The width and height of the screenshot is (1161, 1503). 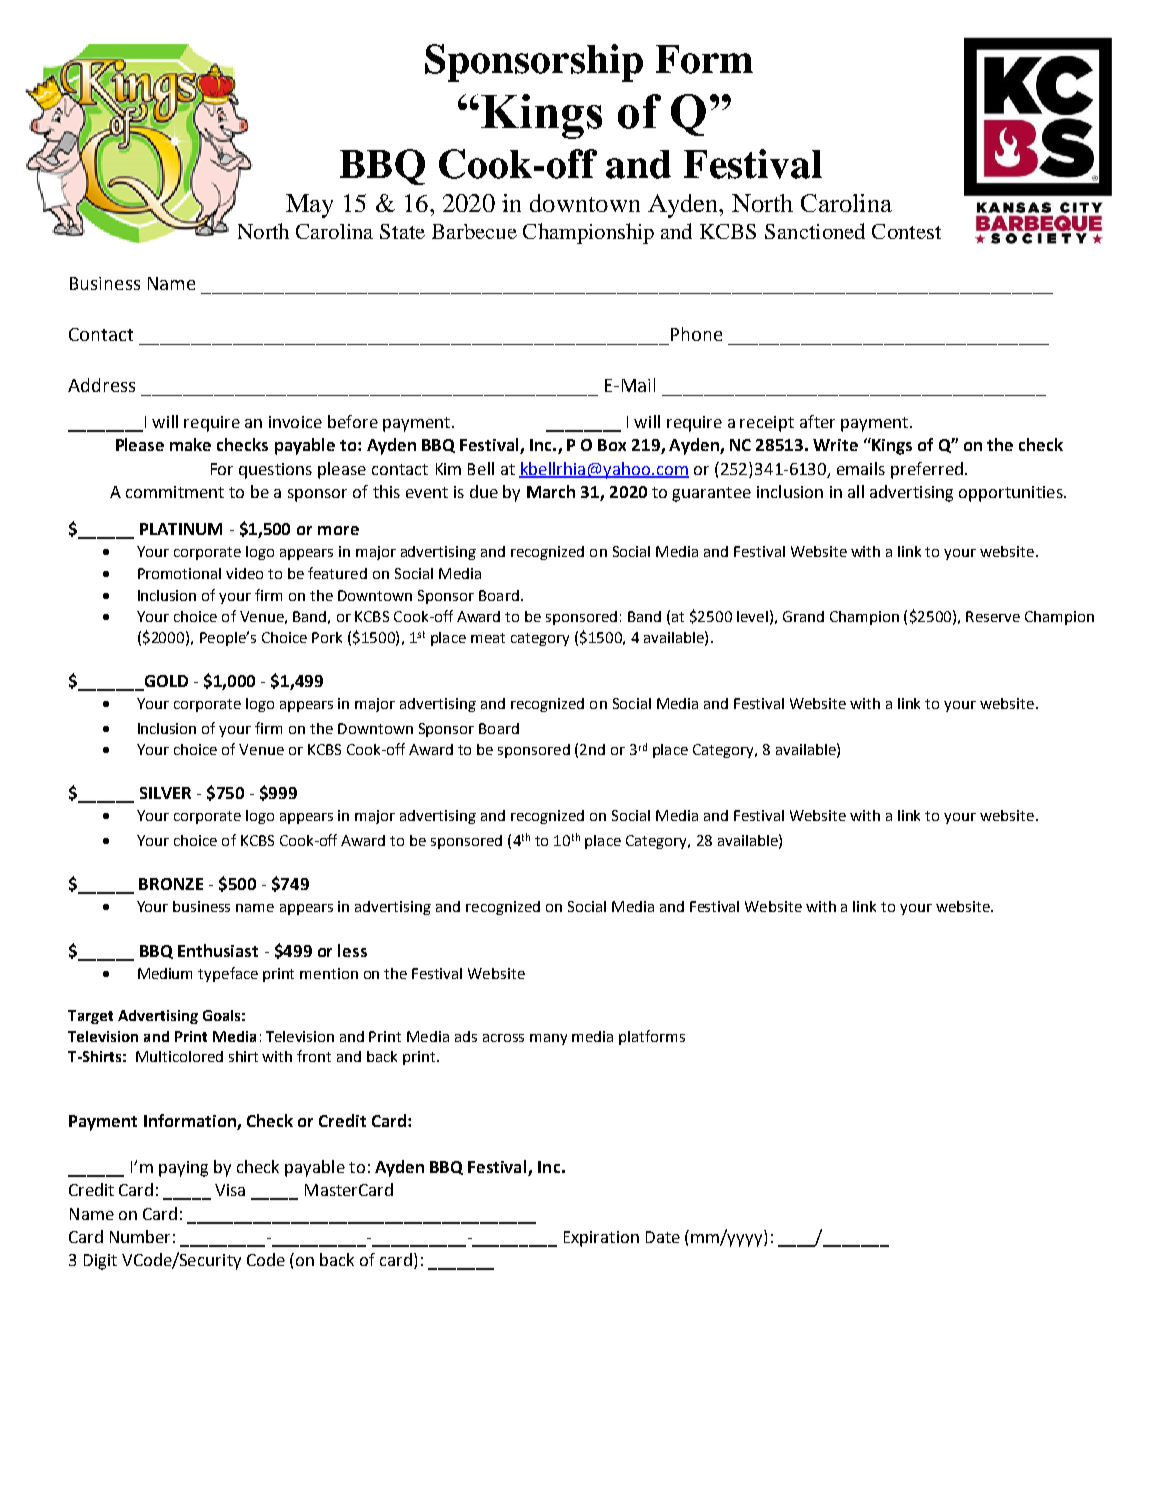 I want to click on typeface, so click(x=228, y=974).
